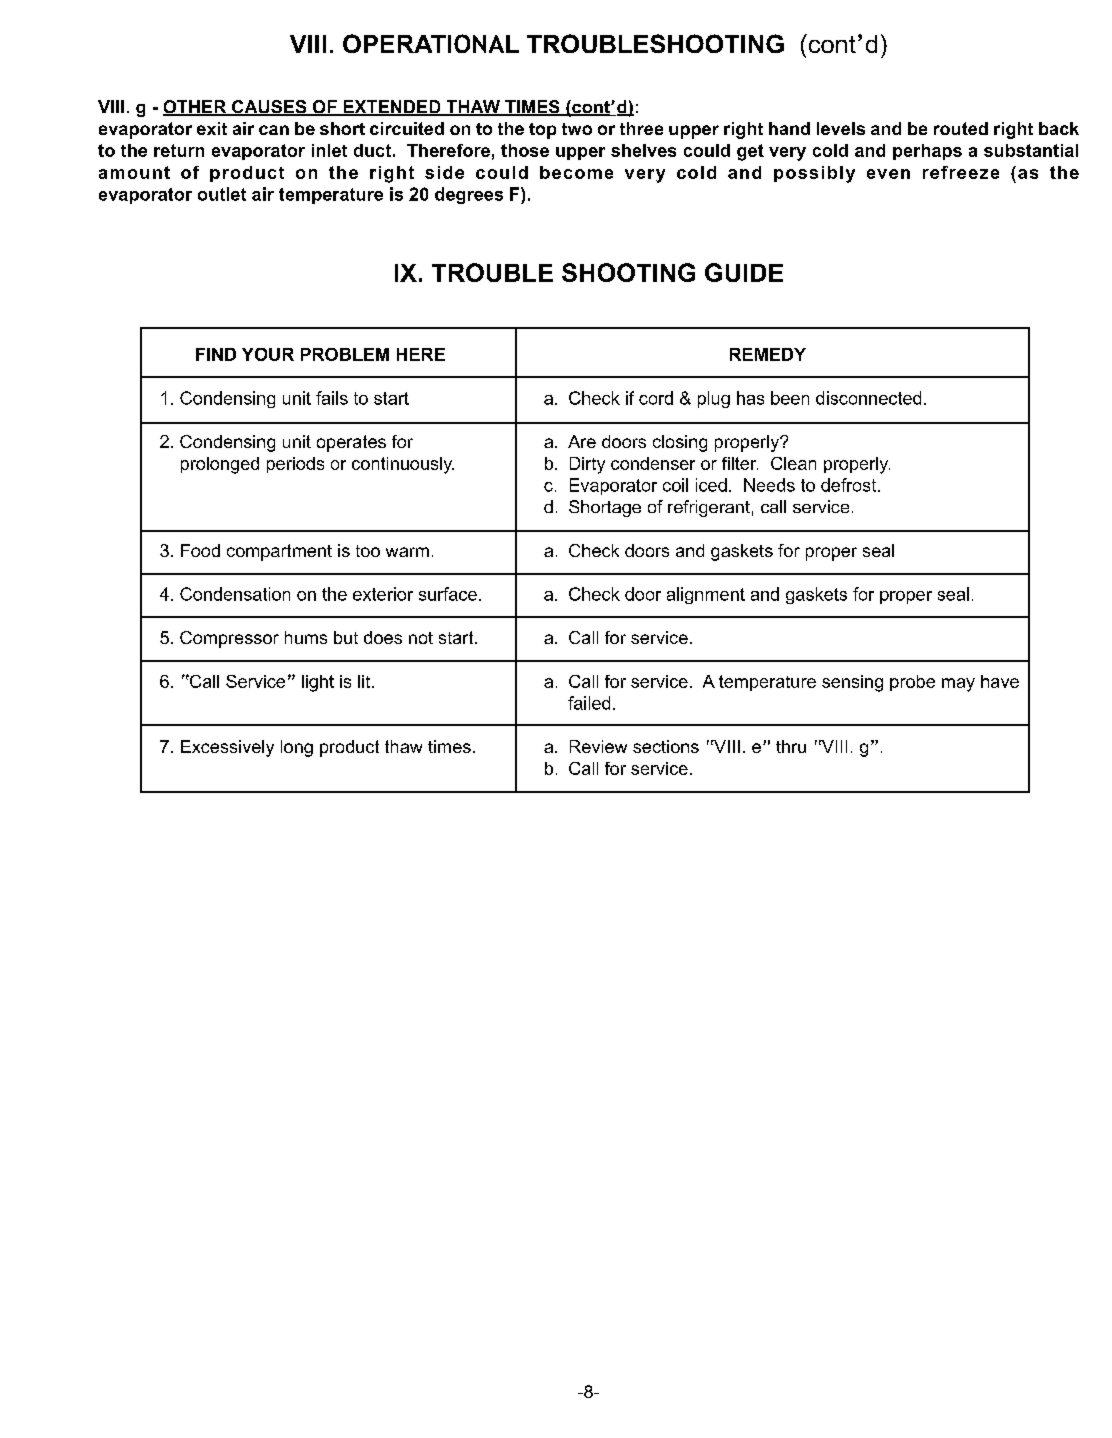 The height and width of the screenshot is (1438, 1112). I want to click on cord, so click(656, 398).
